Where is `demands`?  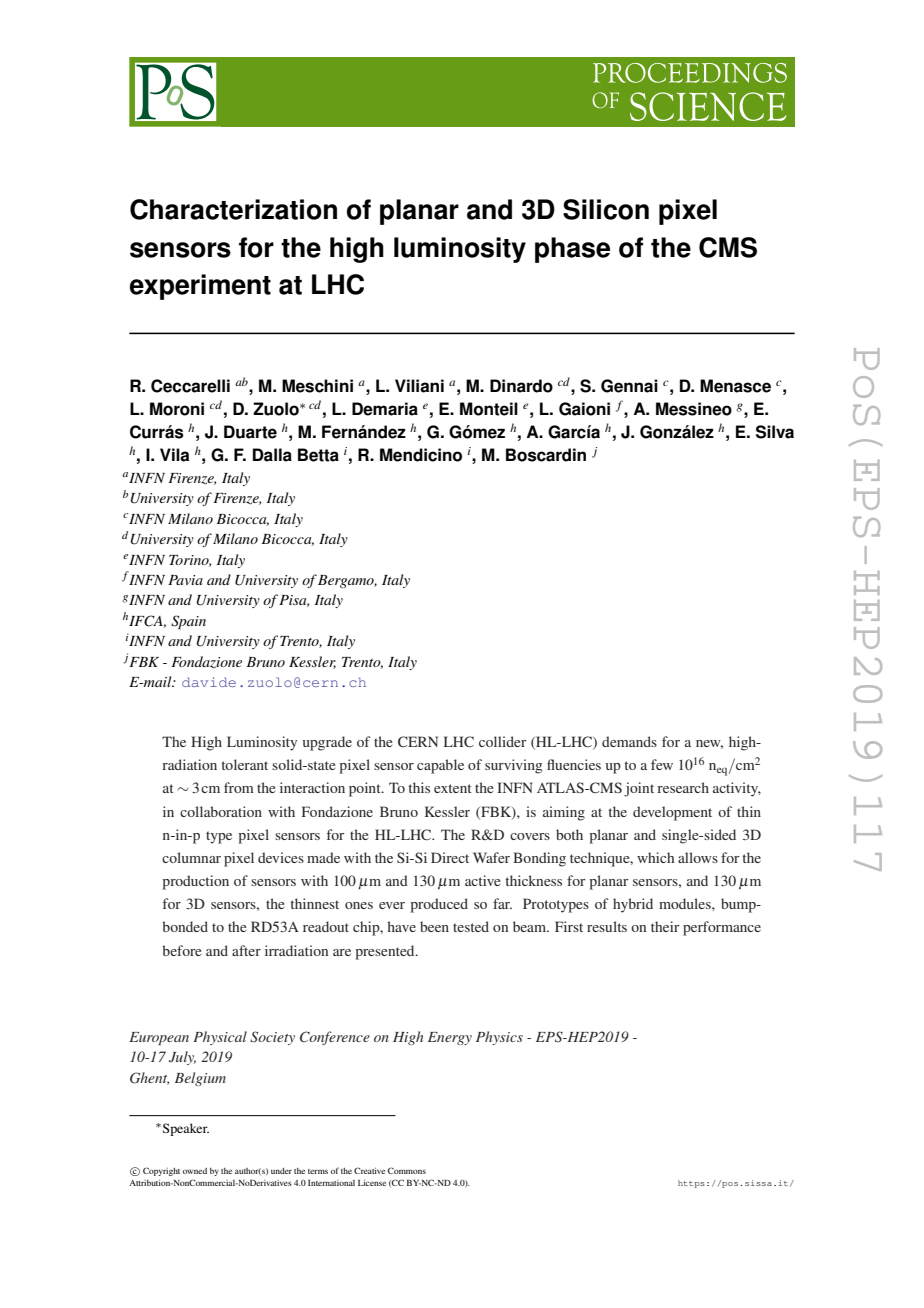 demands is located at coordinates (629, 741).
